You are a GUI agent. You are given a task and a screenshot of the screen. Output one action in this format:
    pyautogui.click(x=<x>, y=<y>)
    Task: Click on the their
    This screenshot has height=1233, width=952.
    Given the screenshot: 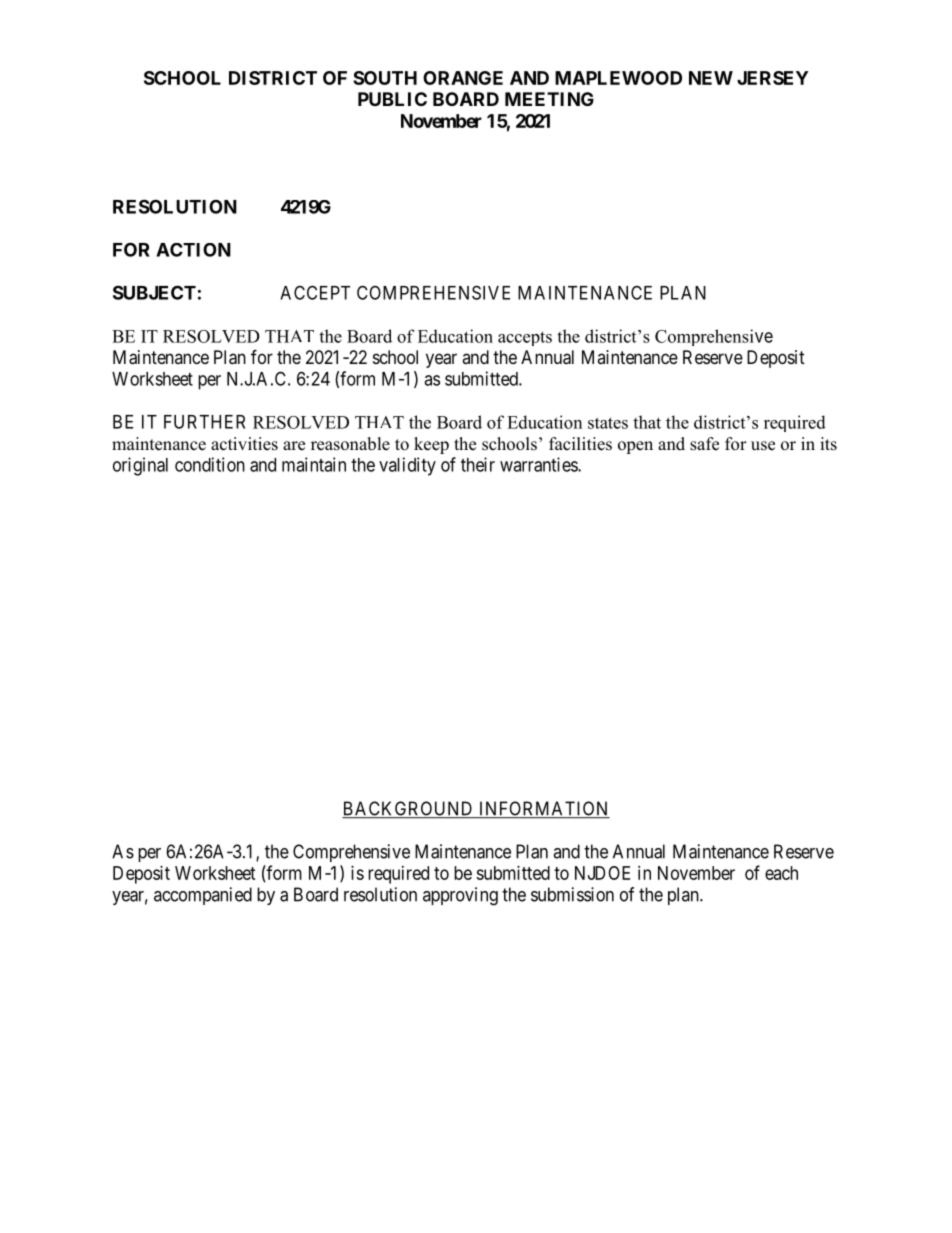 What is the action you would take?
    pyautogui.click(x=478, y=464)
